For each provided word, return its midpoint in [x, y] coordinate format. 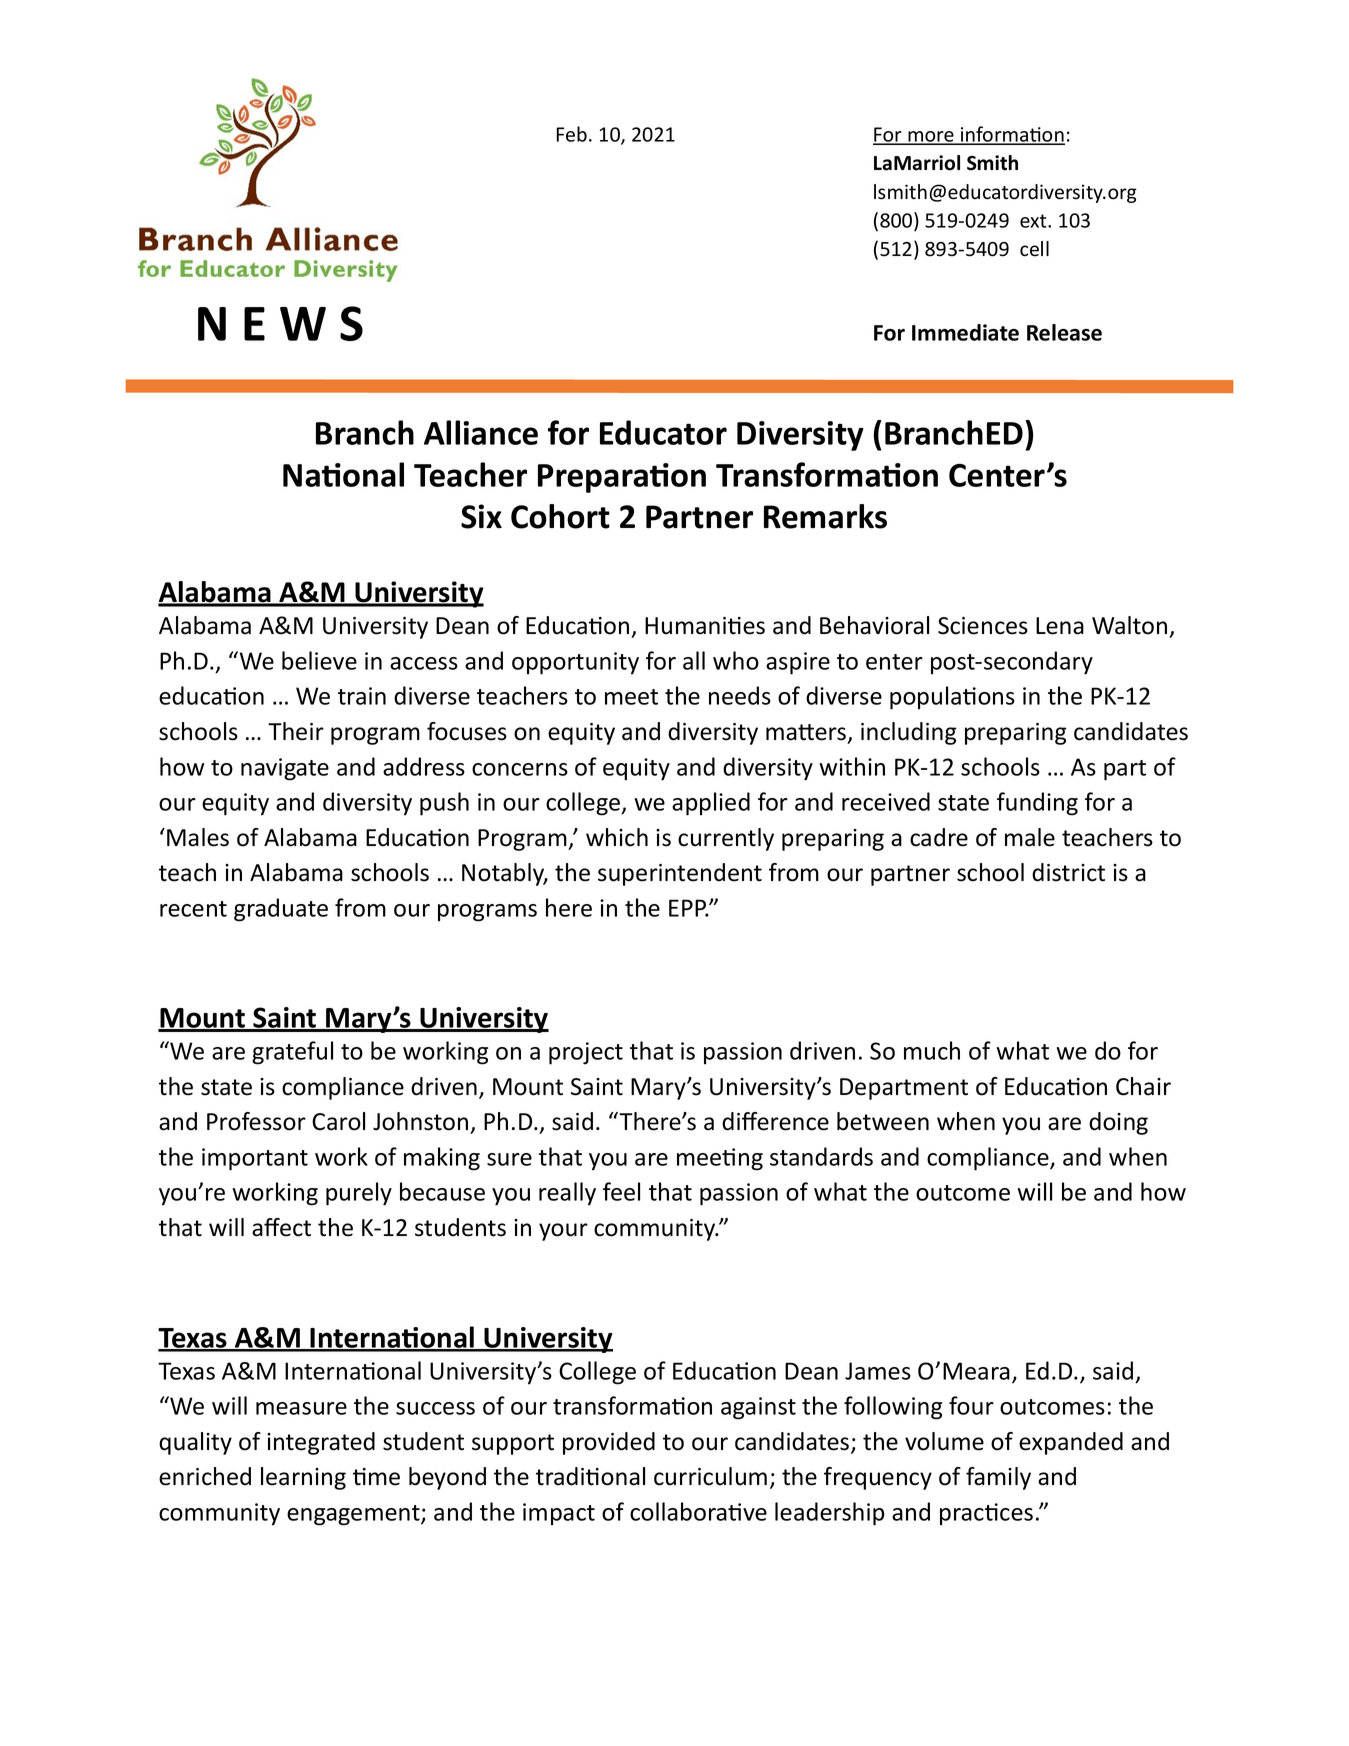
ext [1034, 221]
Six [481, 516]
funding [1037, 804]
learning [303, 1478]
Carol [338, 1121]
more [931, 137]
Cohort [560, 516]
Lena [1060, 626]
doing [1118, 1123]
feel [621, 1191]
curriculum [710, 1476]
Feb [572, 134]
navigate [285, 769]
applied [711, 804]
